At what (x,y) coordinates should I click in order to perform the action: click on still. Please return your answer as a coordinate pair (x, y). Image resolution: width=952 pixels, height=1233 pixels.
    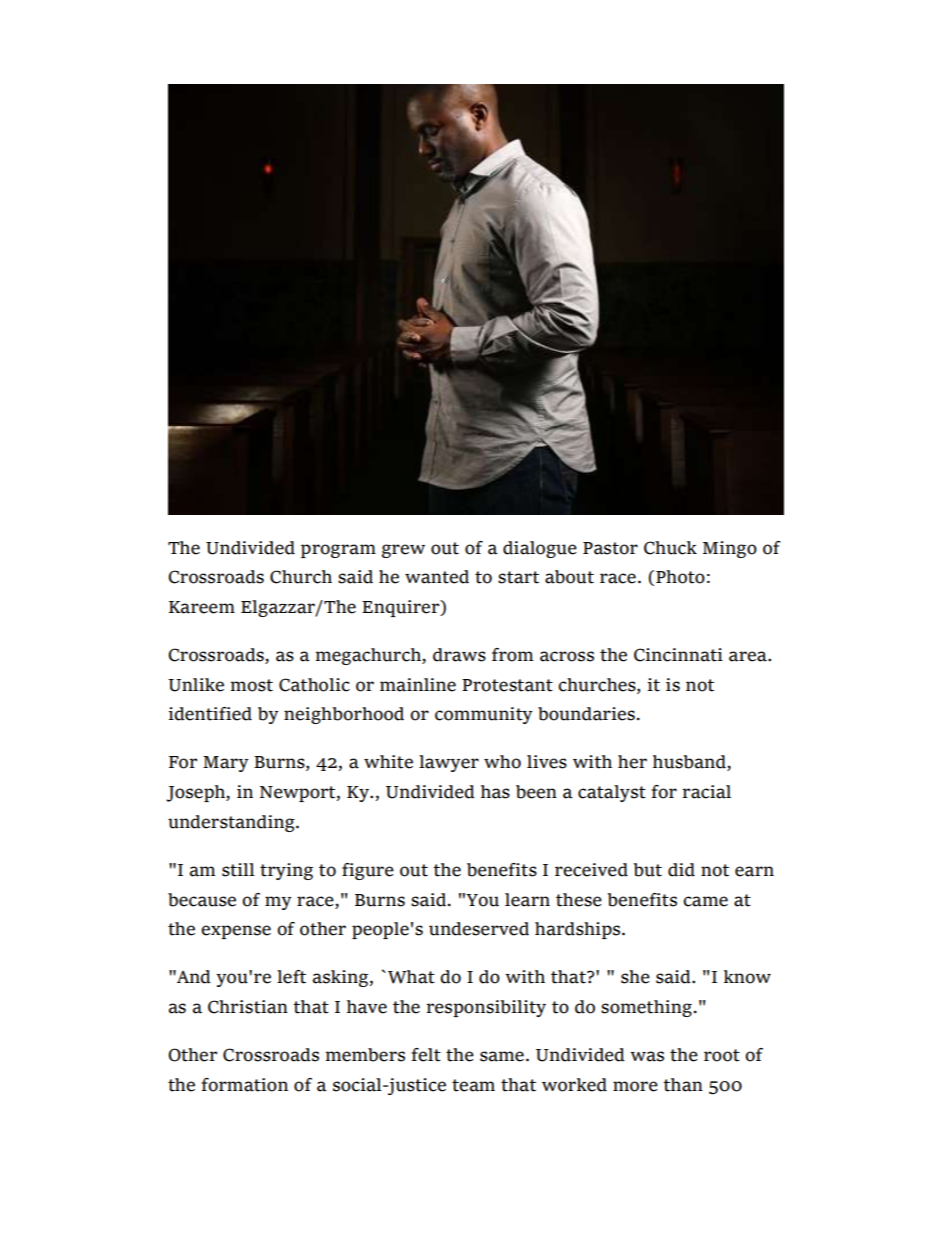
    Looking at the image, I should click on (238, 870).
